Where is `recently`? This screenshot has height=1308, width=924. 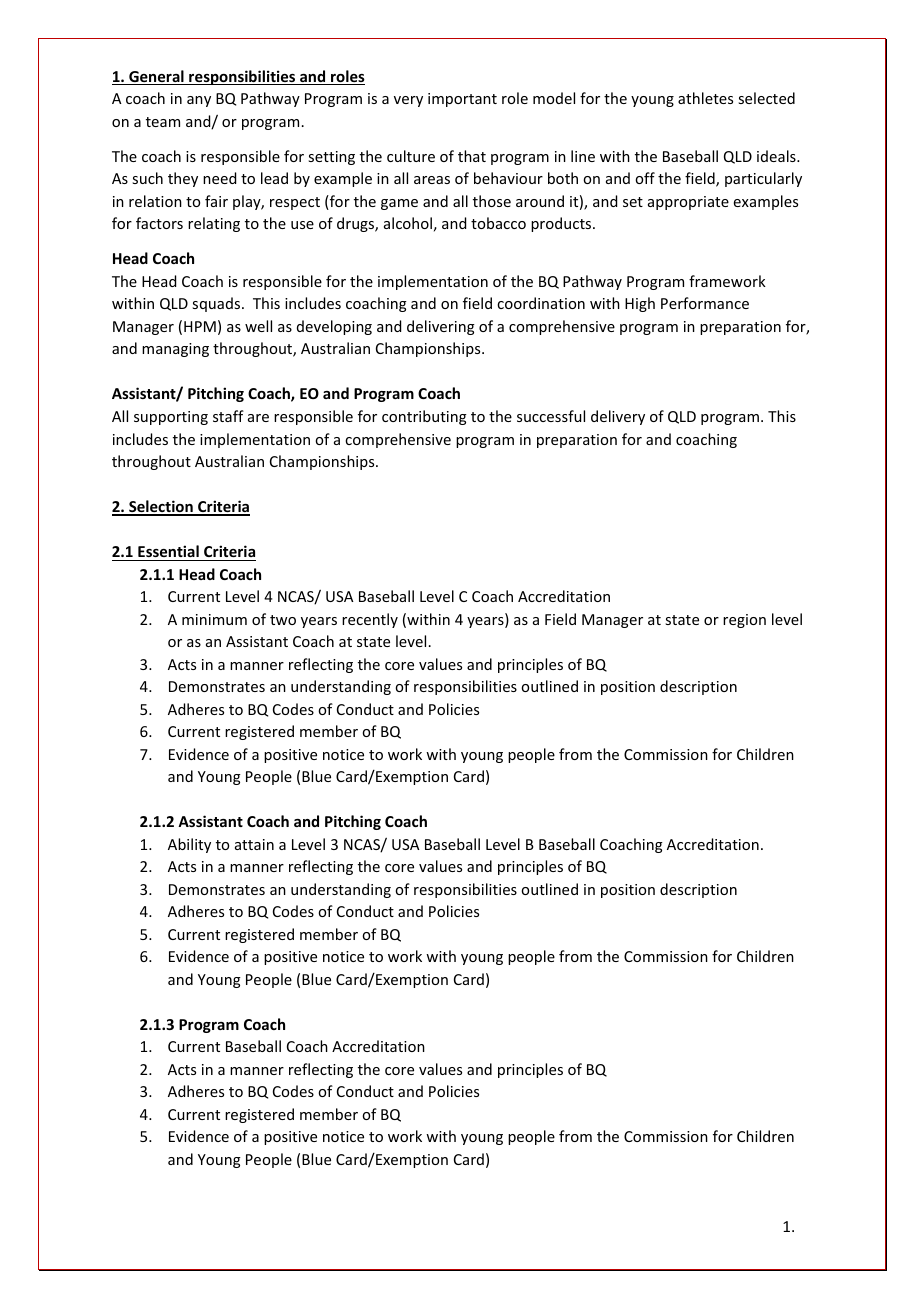 recently is located at coordinates (370, 620).
